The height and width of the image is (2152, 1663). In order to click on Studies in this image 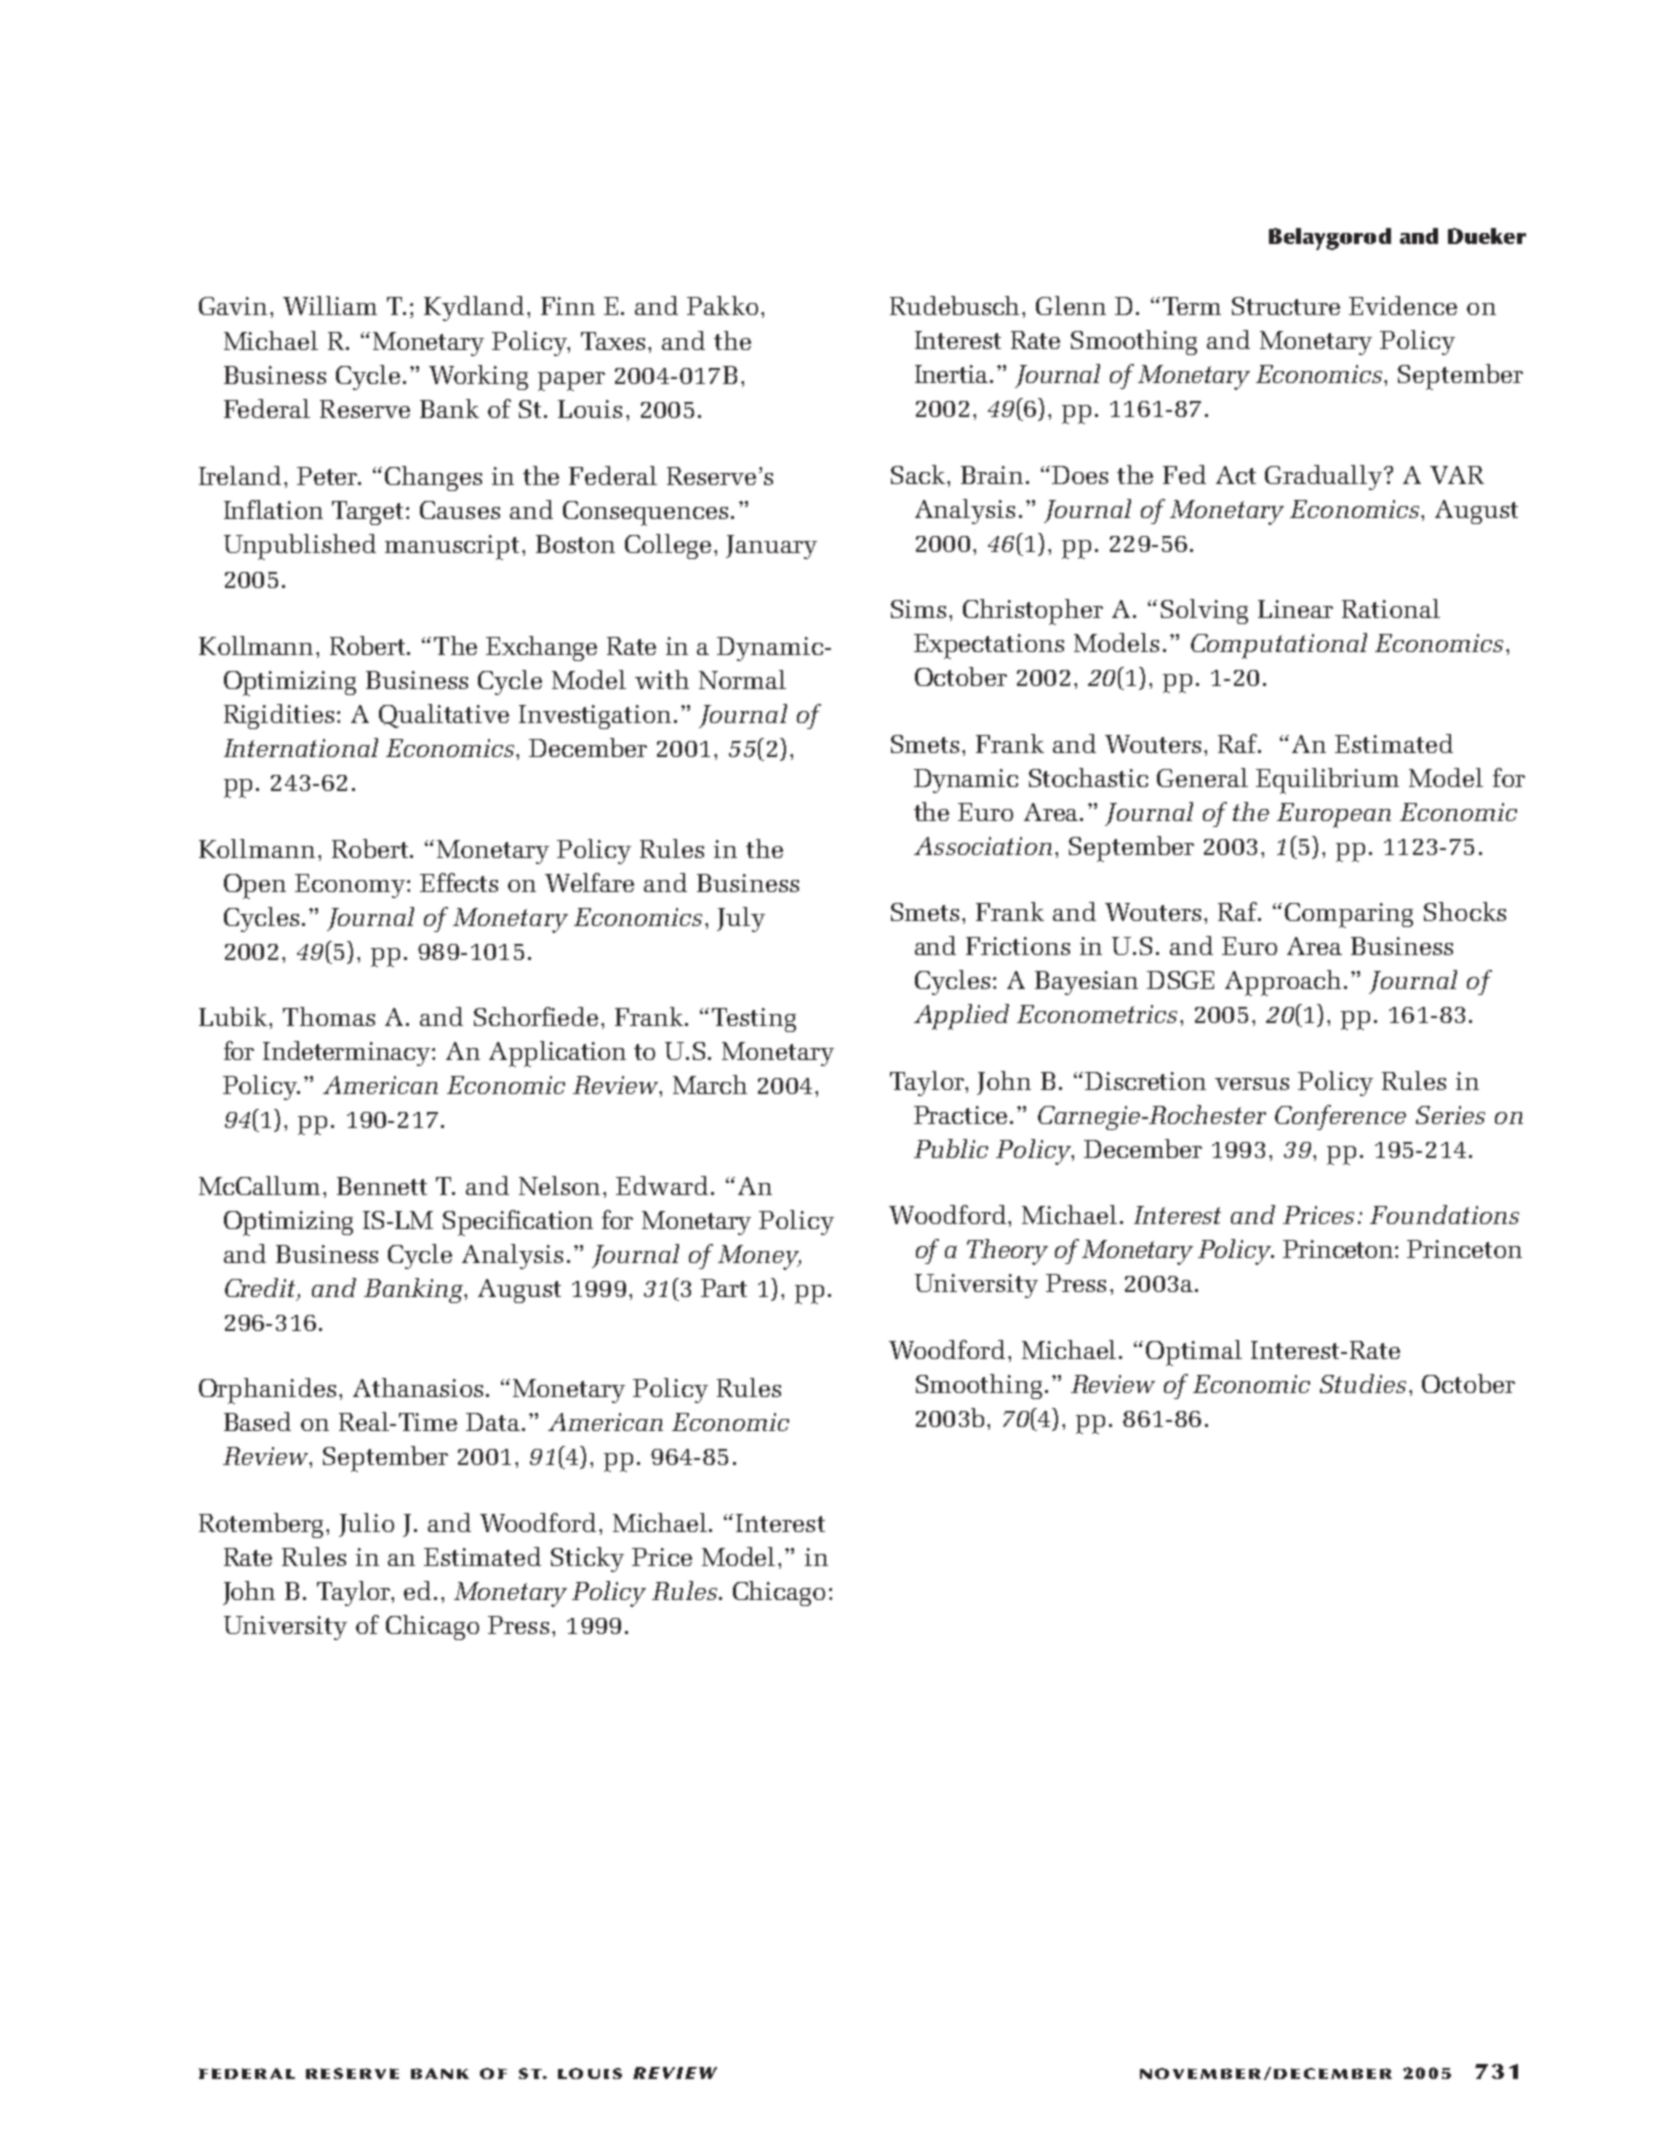, I will do `click(1363, 1383)`.
